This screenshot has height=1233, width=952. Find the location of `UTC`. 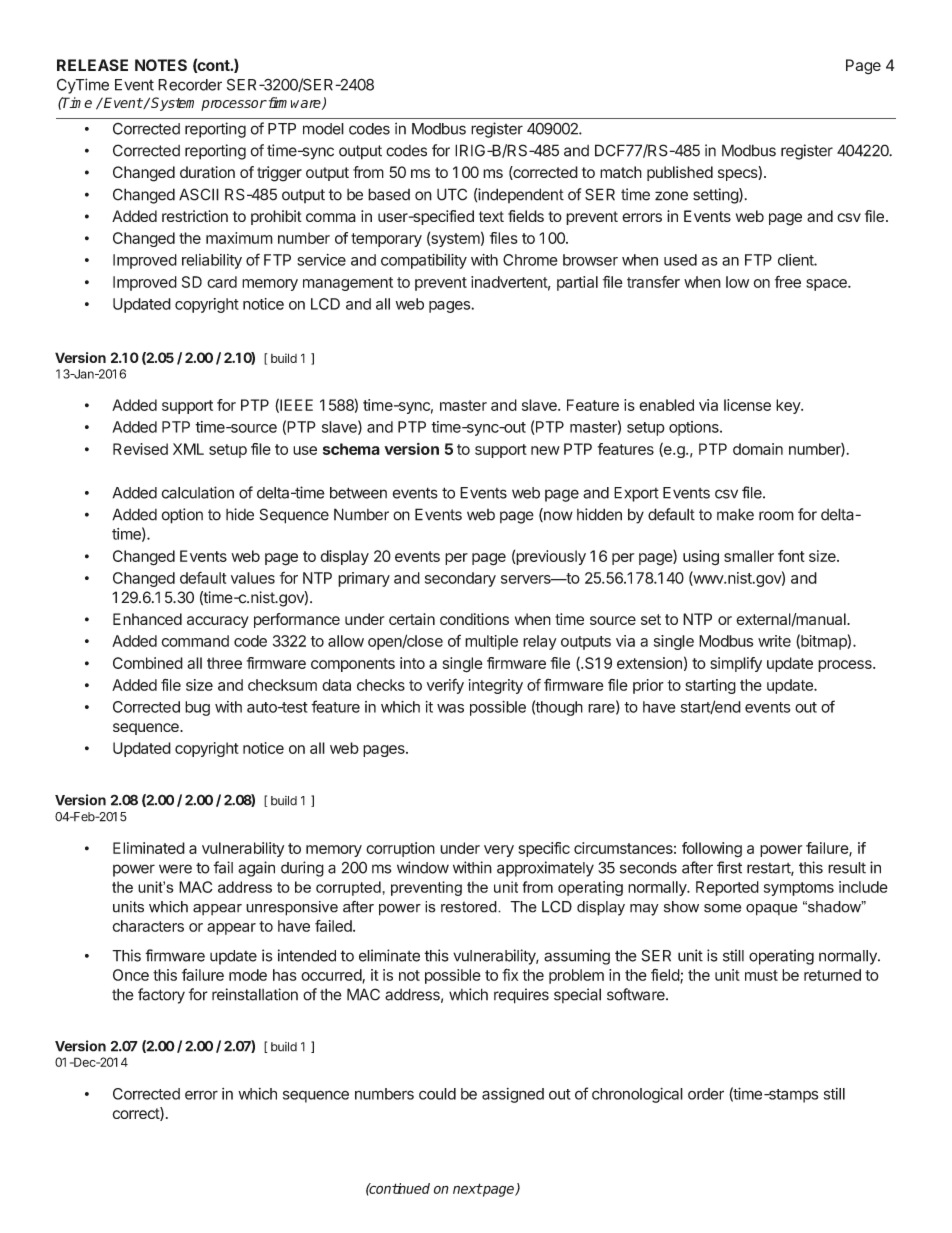

UTC is located at coordinates (452, 194).
